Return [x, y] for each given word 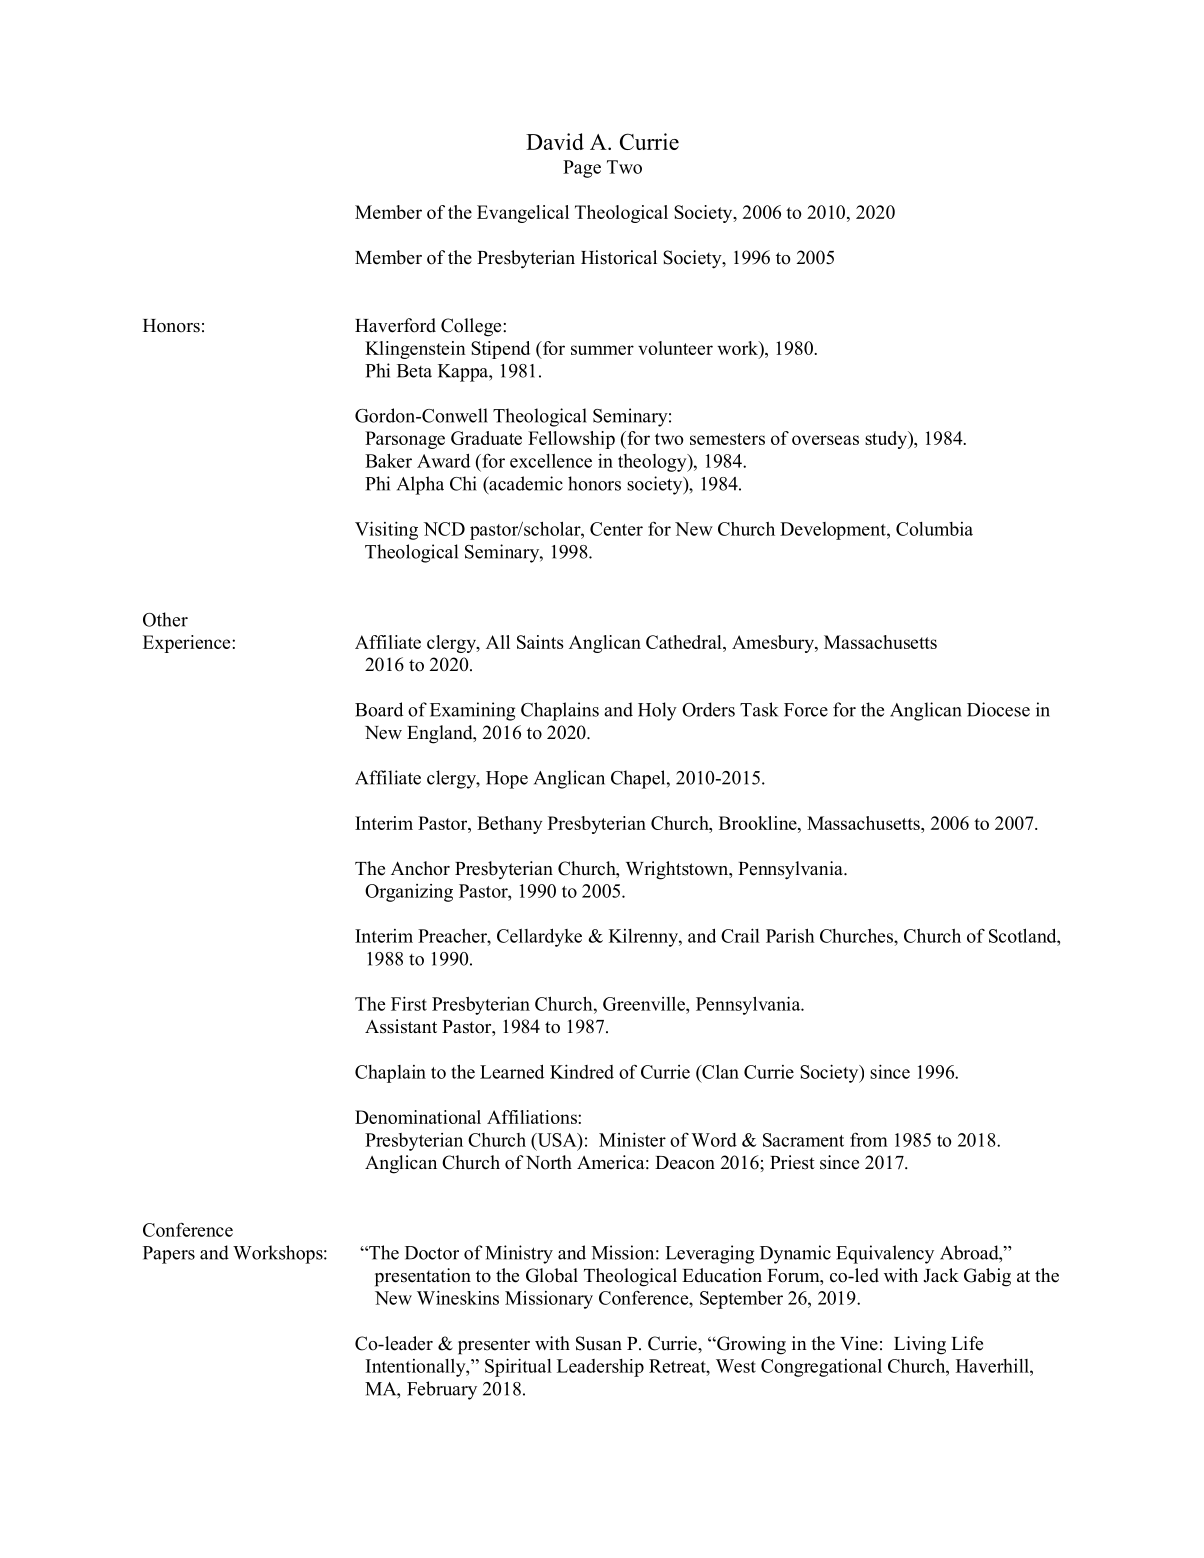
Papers [169, 1255]
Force [806, 710]
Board [379, 709]
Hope [507, 780]
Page [582, 169]
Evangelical [523, 214]
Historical [619, 257]
